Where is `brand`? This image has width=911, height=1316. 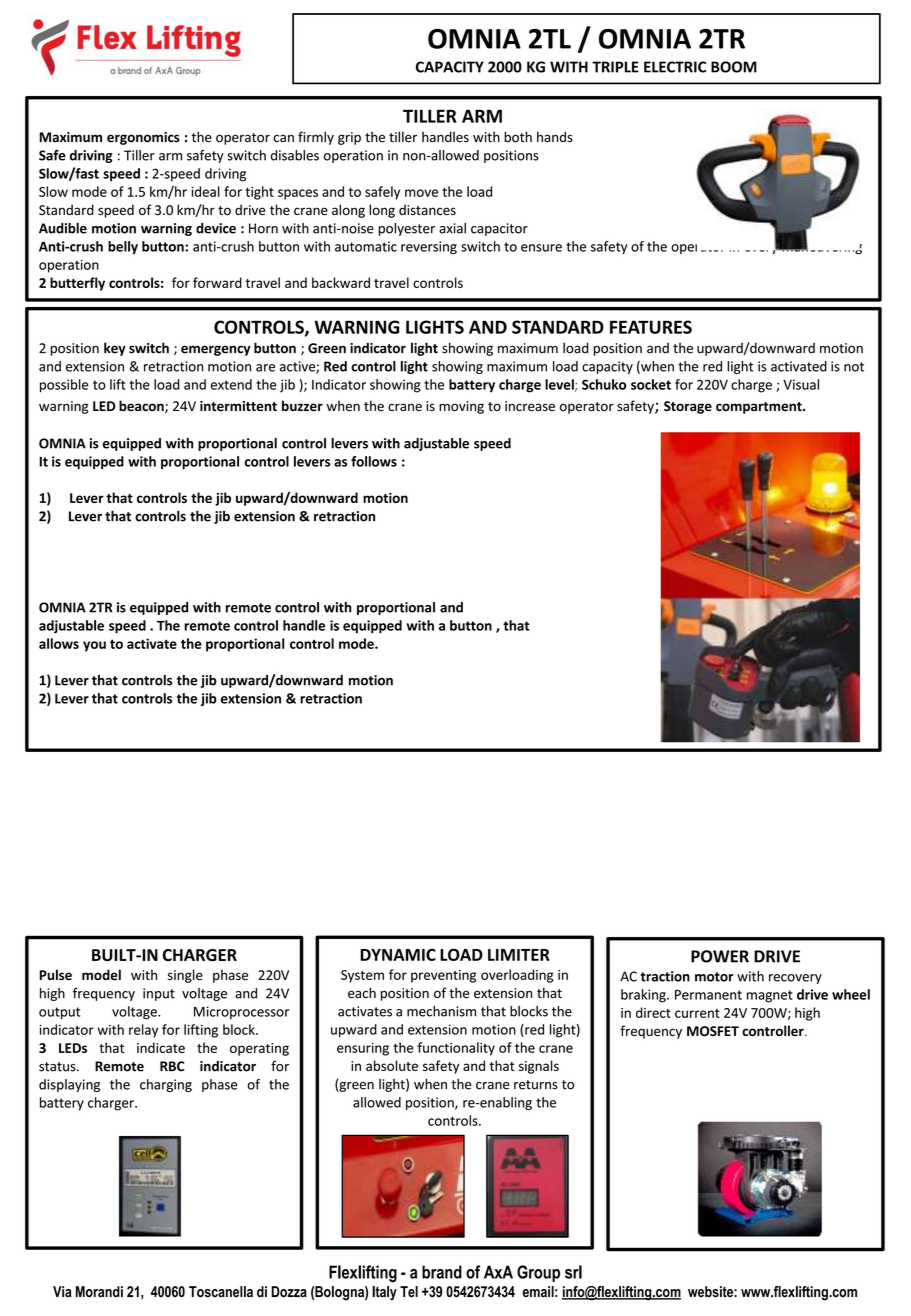 brand is located at coordinates (442, 1272).
